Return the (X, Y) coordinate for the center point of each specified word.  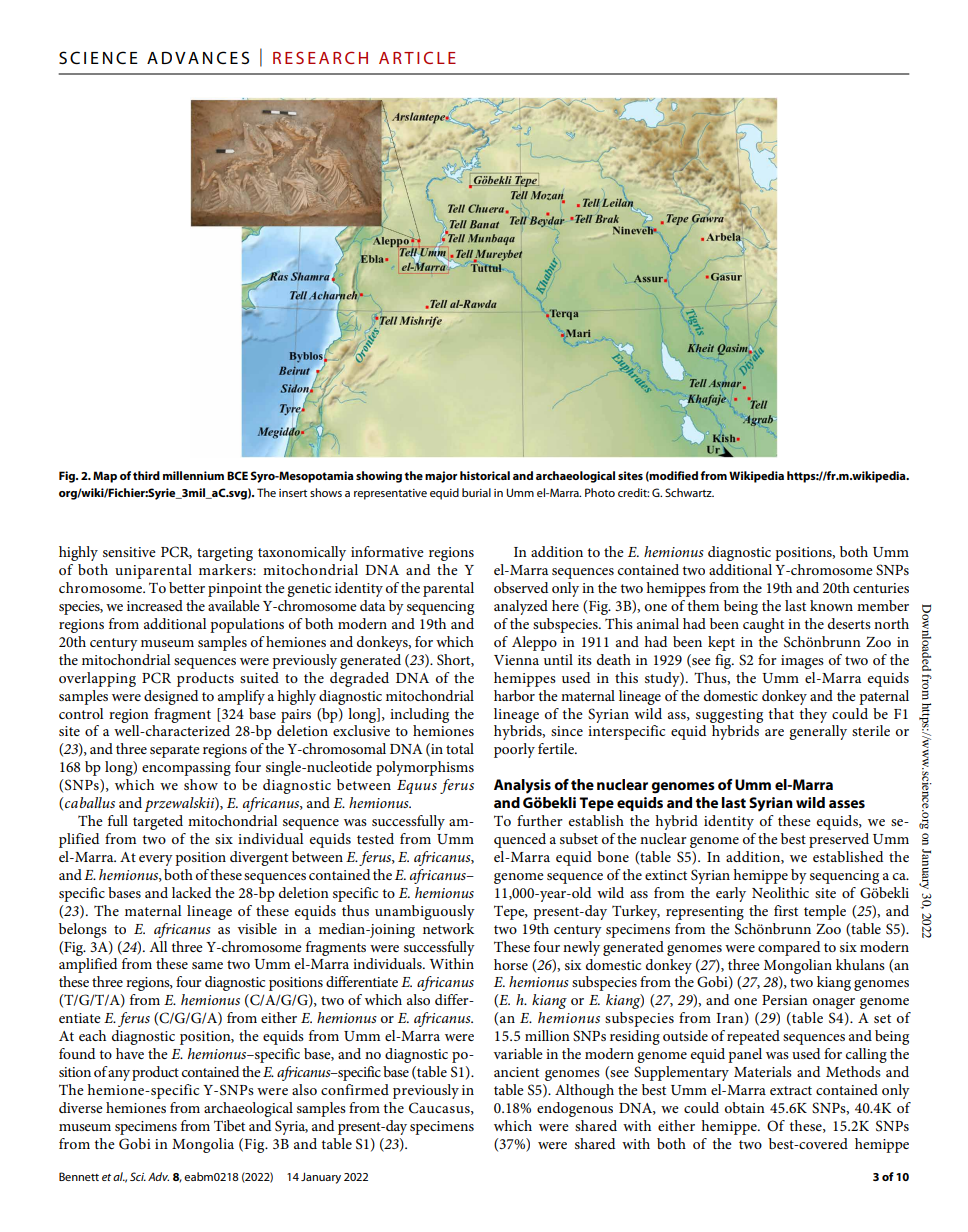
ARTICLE (417, 57)
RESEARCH (320, 57)
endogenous (575, 1109)
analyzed (521, 607)
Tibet (229, 1125)
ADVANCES (198, 57)
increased (155, 605)
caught (763, 625)
